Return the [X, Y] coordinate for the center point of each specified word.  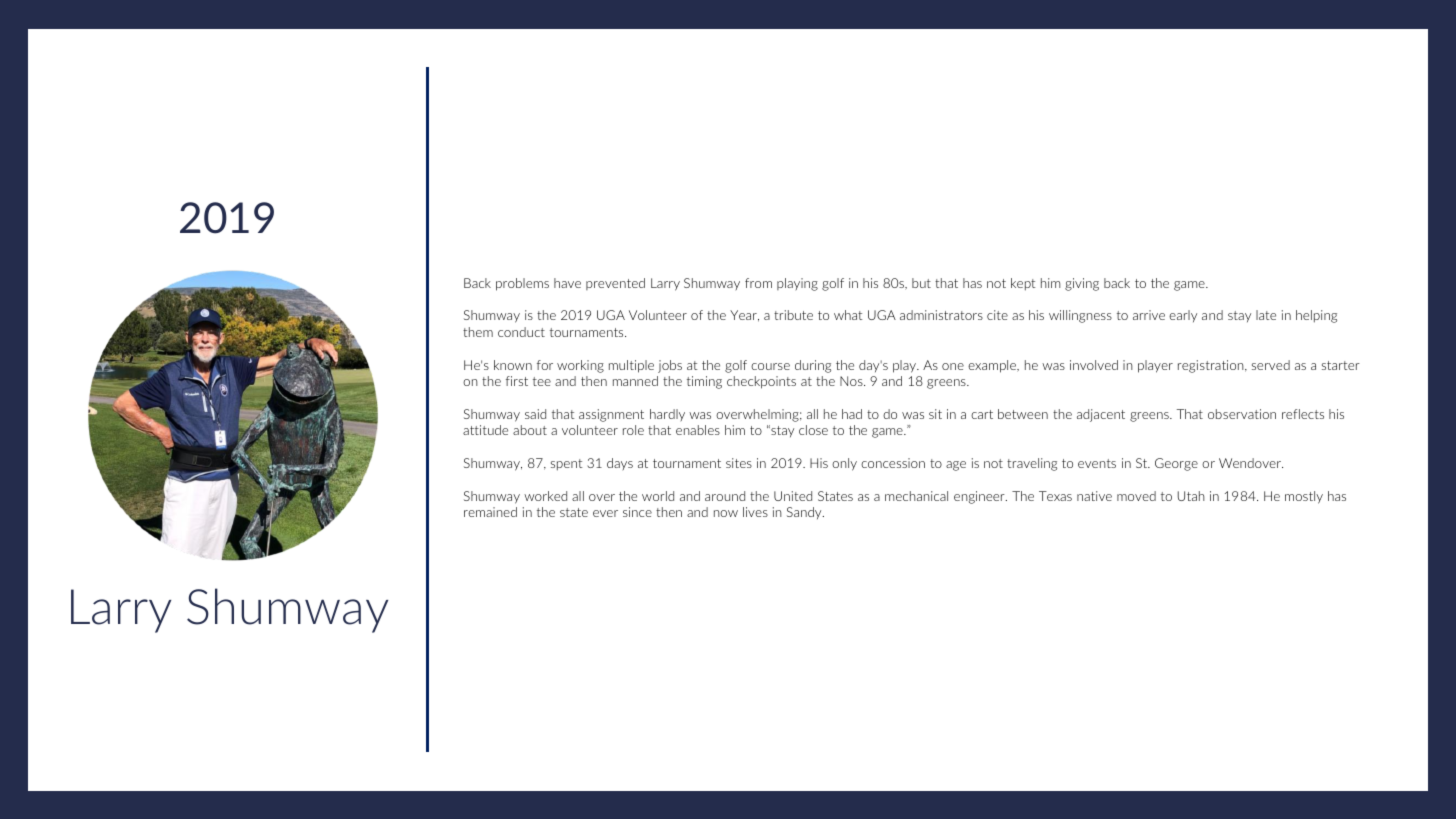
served [1271, 365]
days [620, 464]
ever [605, 513]
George [1176, 464]
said [535, 414]
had [852, 414]
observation [1242, 414]
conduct [521, 332]
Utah [1191, 496]
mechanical [916, 496]
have [567, 283]
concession [893, 463]
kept [1023, 284]
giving [1082, 284]
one [953, 366]
